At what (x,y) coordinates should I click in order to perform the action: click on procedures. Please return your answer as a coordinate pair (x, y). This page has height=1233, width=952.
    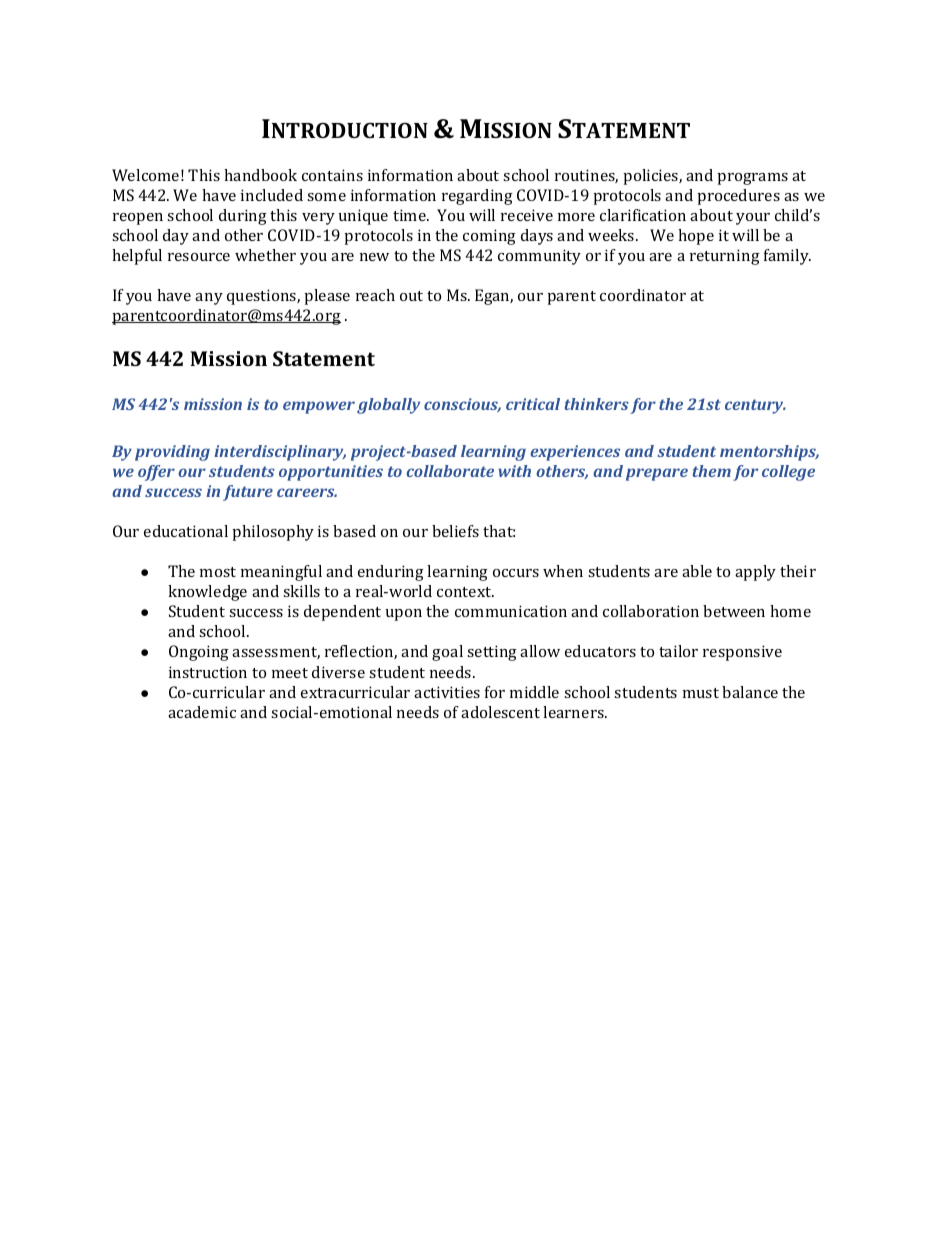
    Looking at the image, I should click on (738, 197).
